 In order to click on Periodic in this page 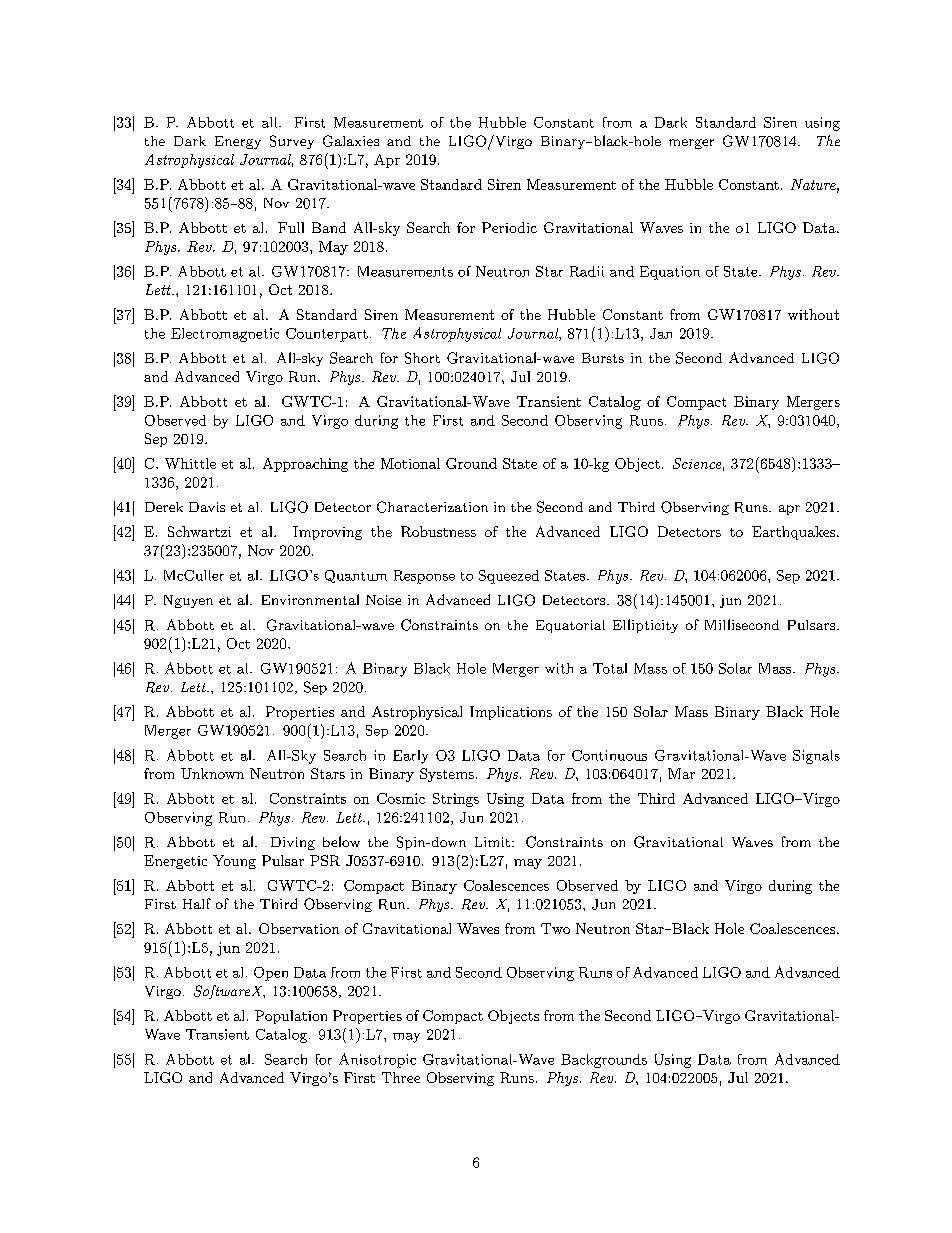, I will do `click(509, 227)`.
